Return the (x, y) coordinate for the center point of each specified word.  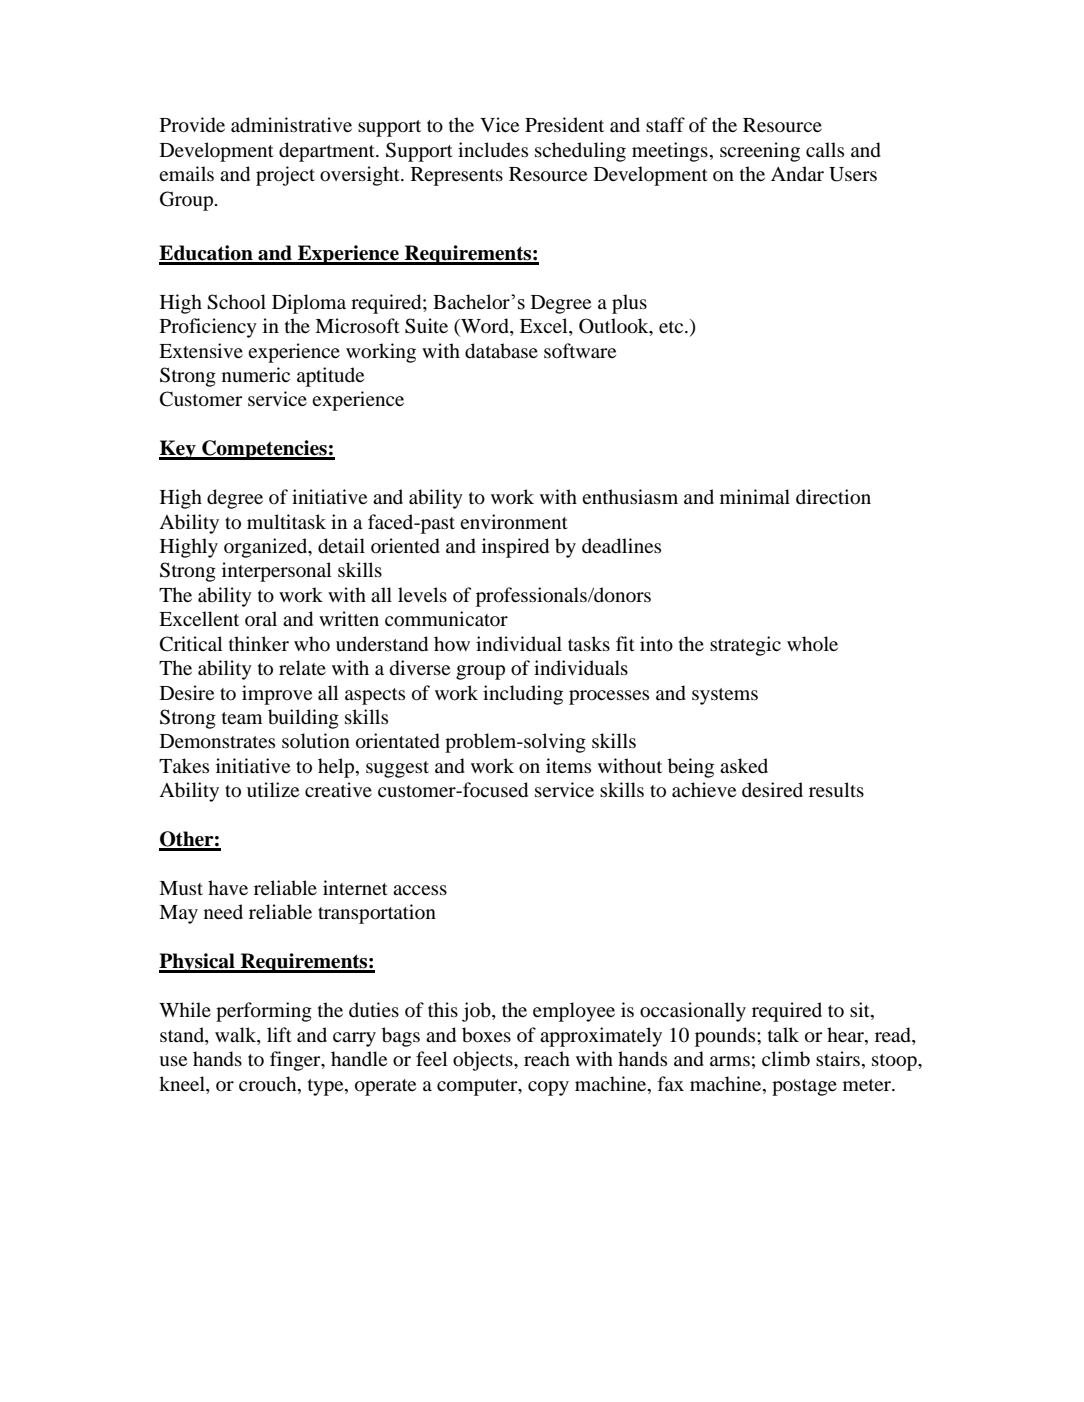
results (836, 790)
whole (812, 643)
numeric (256, 374)
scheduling (580, 152)
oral (261, 618)
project (285, 176)
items (568, 765)
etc (672, 327)
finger (296, 1061)
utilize (273, 789)
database (501, 351)
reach (547, 1058)
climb (786, 1059)
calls (825, 149)
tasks (589, 643)
